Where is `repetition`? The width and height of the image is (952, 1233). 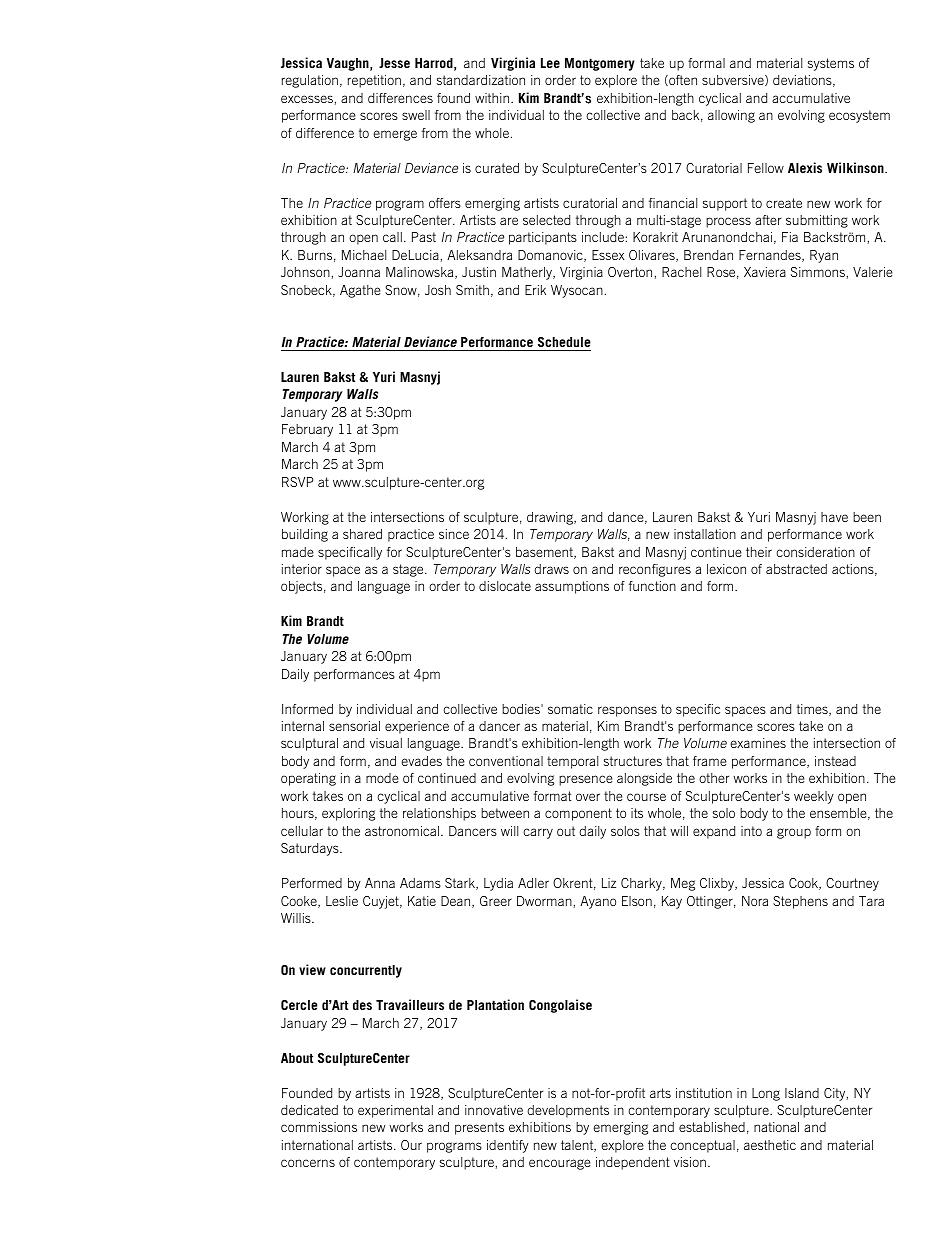 repetition is located at coordinates (374, 81).
